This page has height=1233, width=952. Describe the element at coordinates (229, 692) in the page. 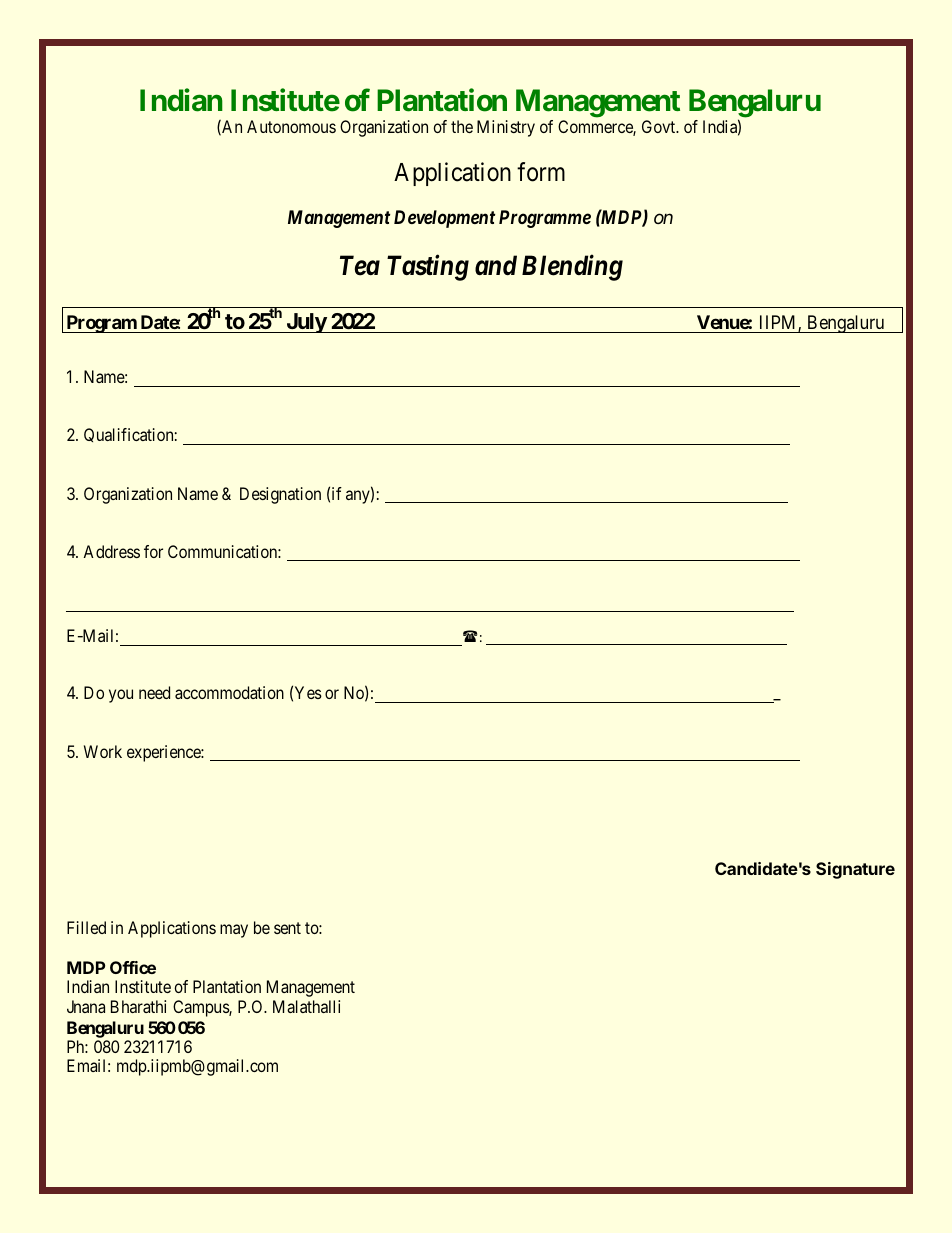

I see `accommodation` at that location.
